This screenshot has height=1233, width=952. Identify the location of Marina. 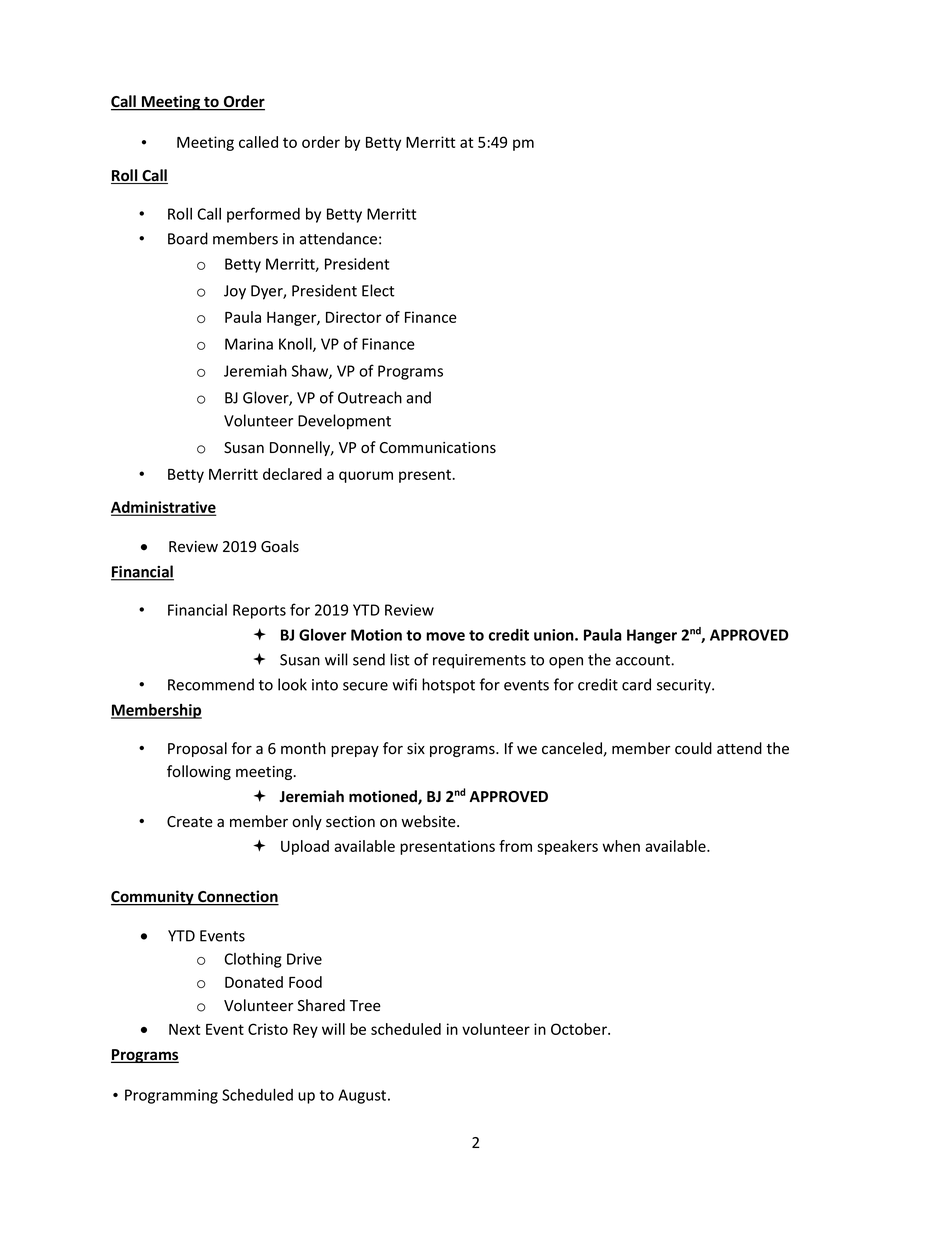
(249, 344).
